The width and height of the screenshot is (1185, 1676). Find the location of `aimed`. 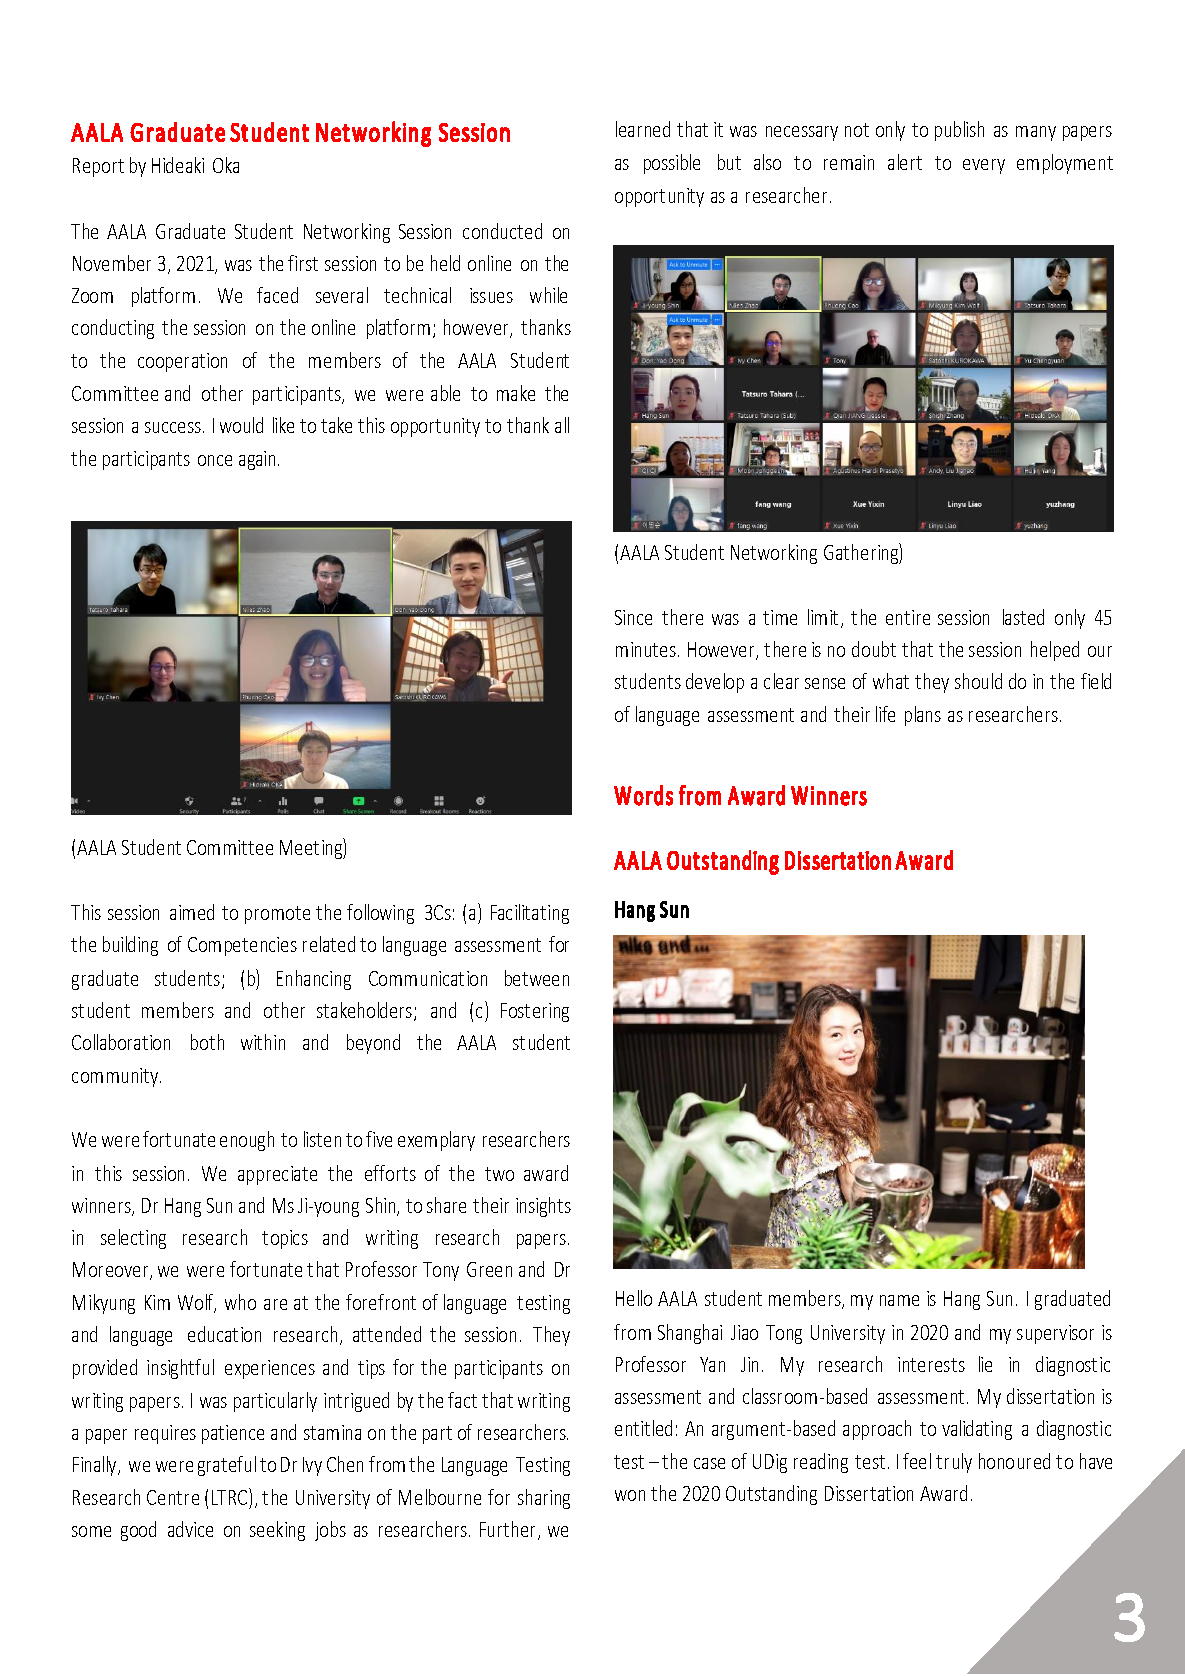

aimed is located at coordinates (192, 912).
